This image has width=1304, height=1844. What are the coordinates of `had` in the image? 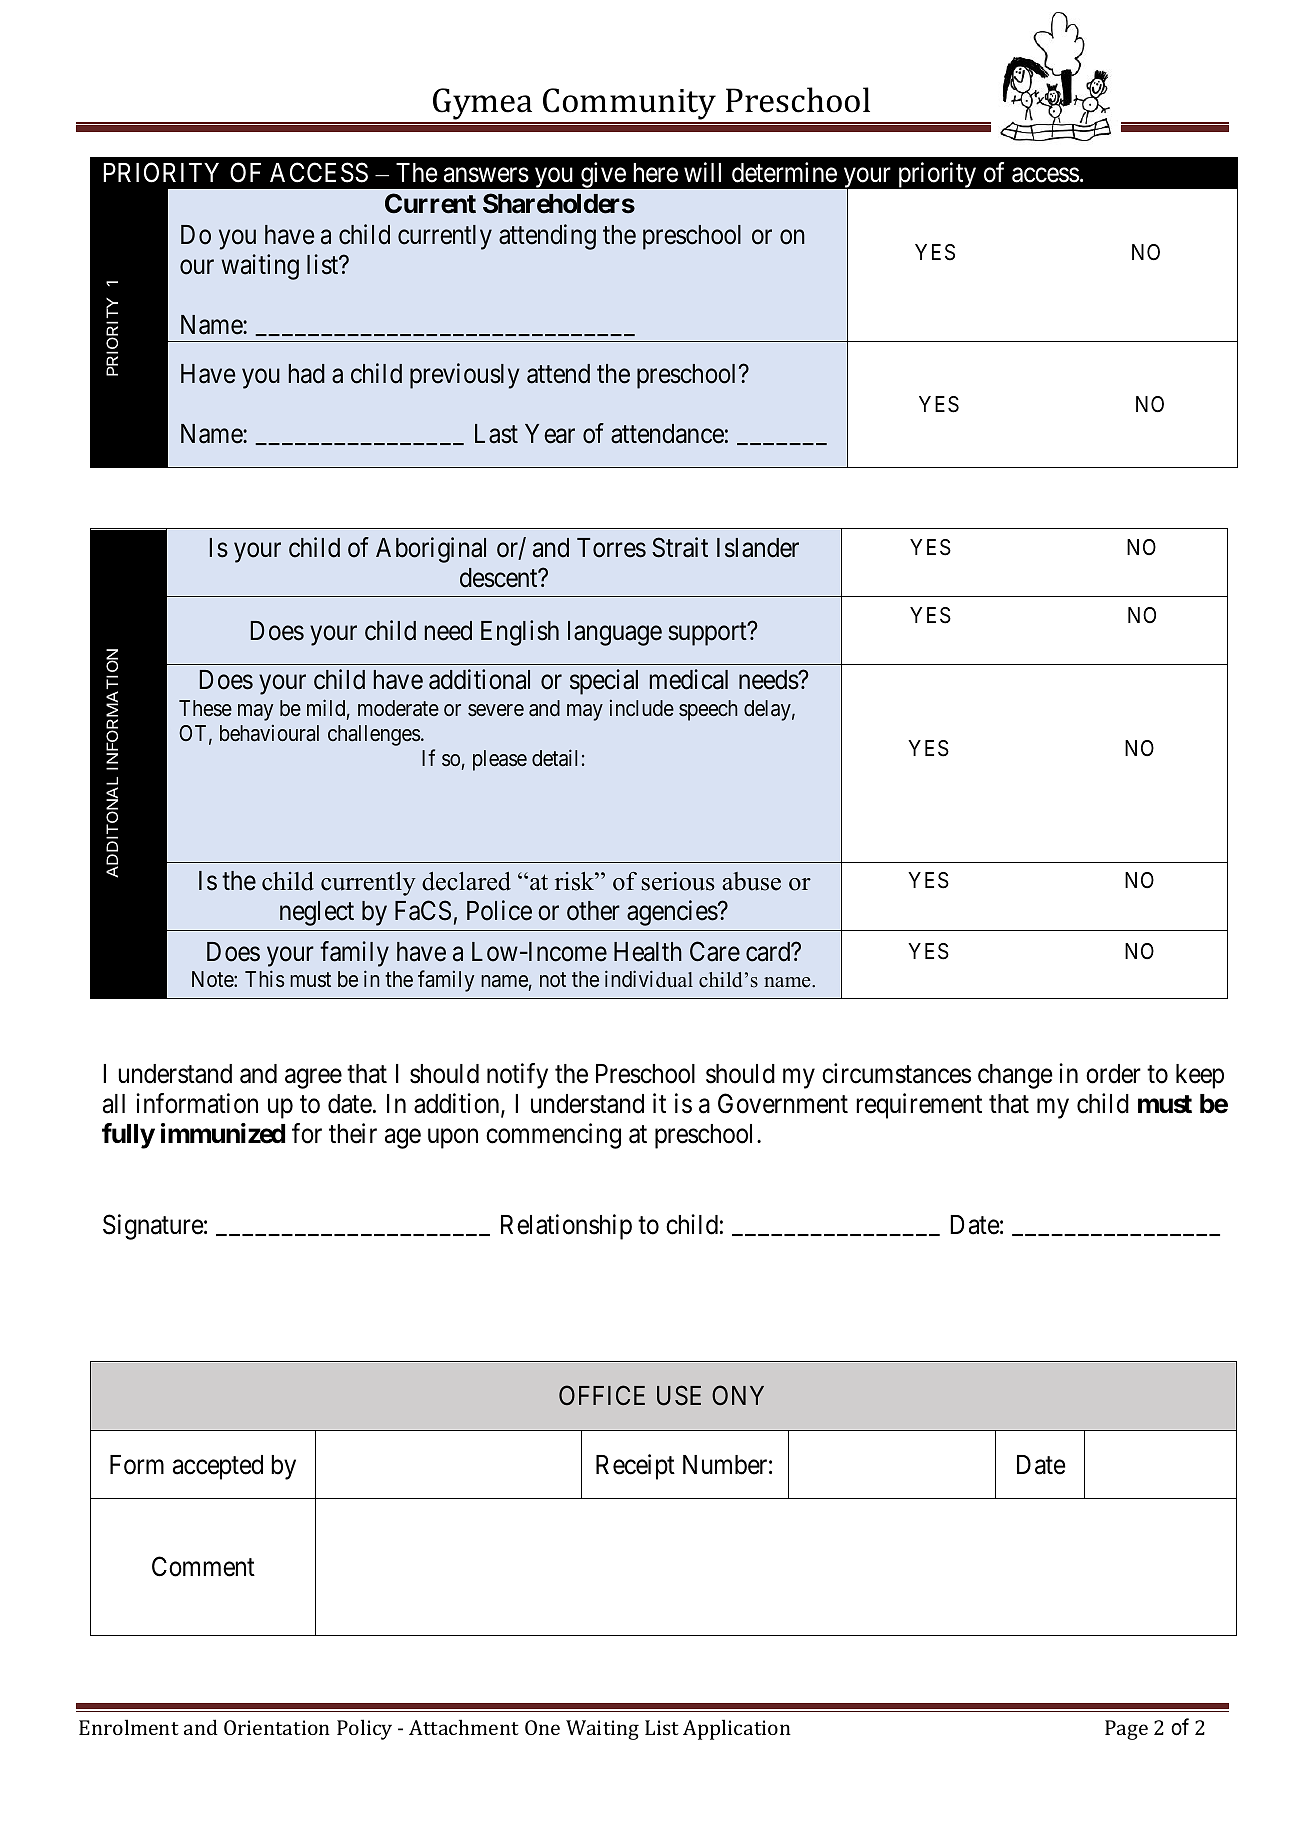 It's located at (307, 374).
